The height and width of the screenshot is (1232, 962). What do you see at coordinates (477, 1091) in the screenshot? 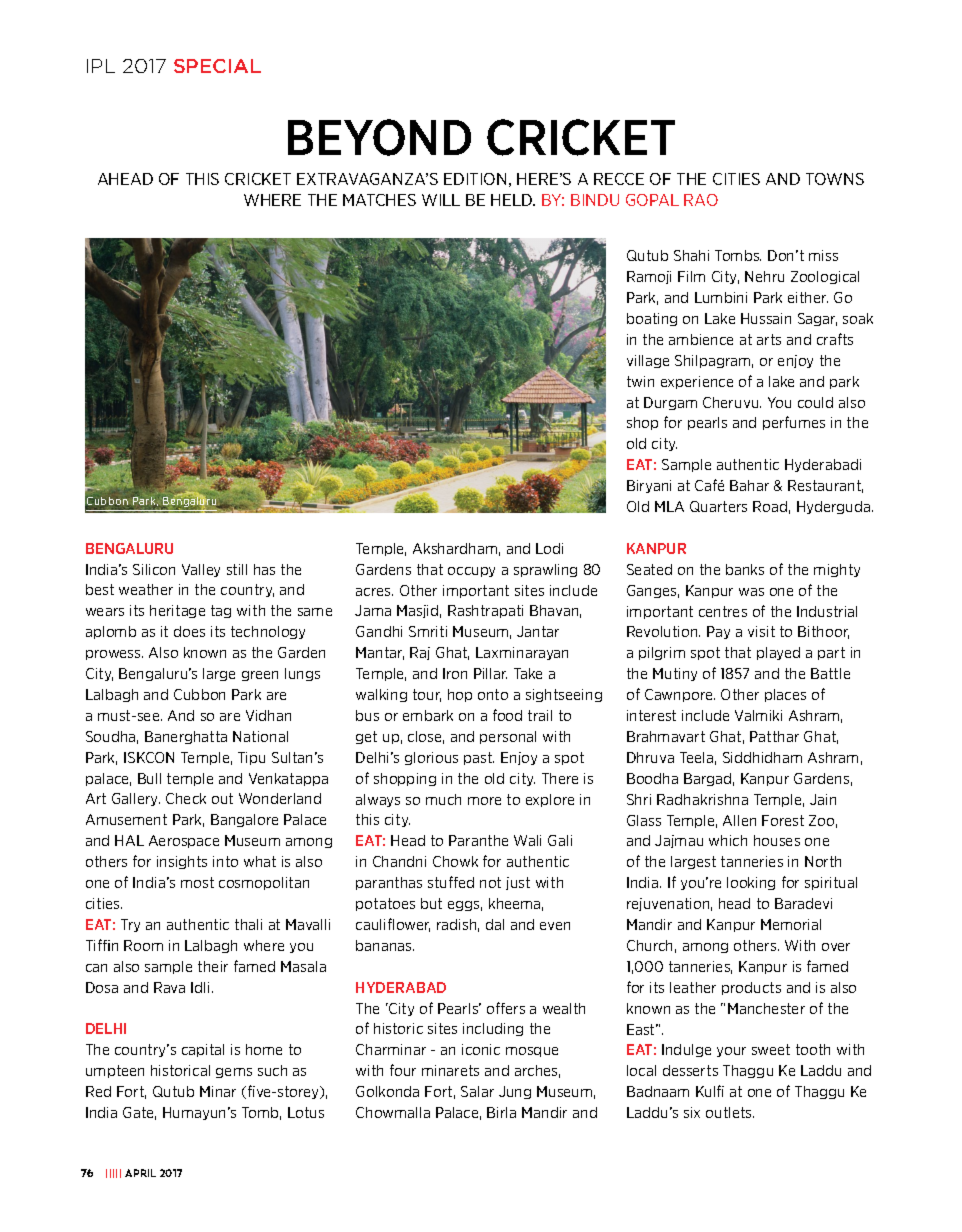
I see `Salar` at bounding box center [477, 1091].
